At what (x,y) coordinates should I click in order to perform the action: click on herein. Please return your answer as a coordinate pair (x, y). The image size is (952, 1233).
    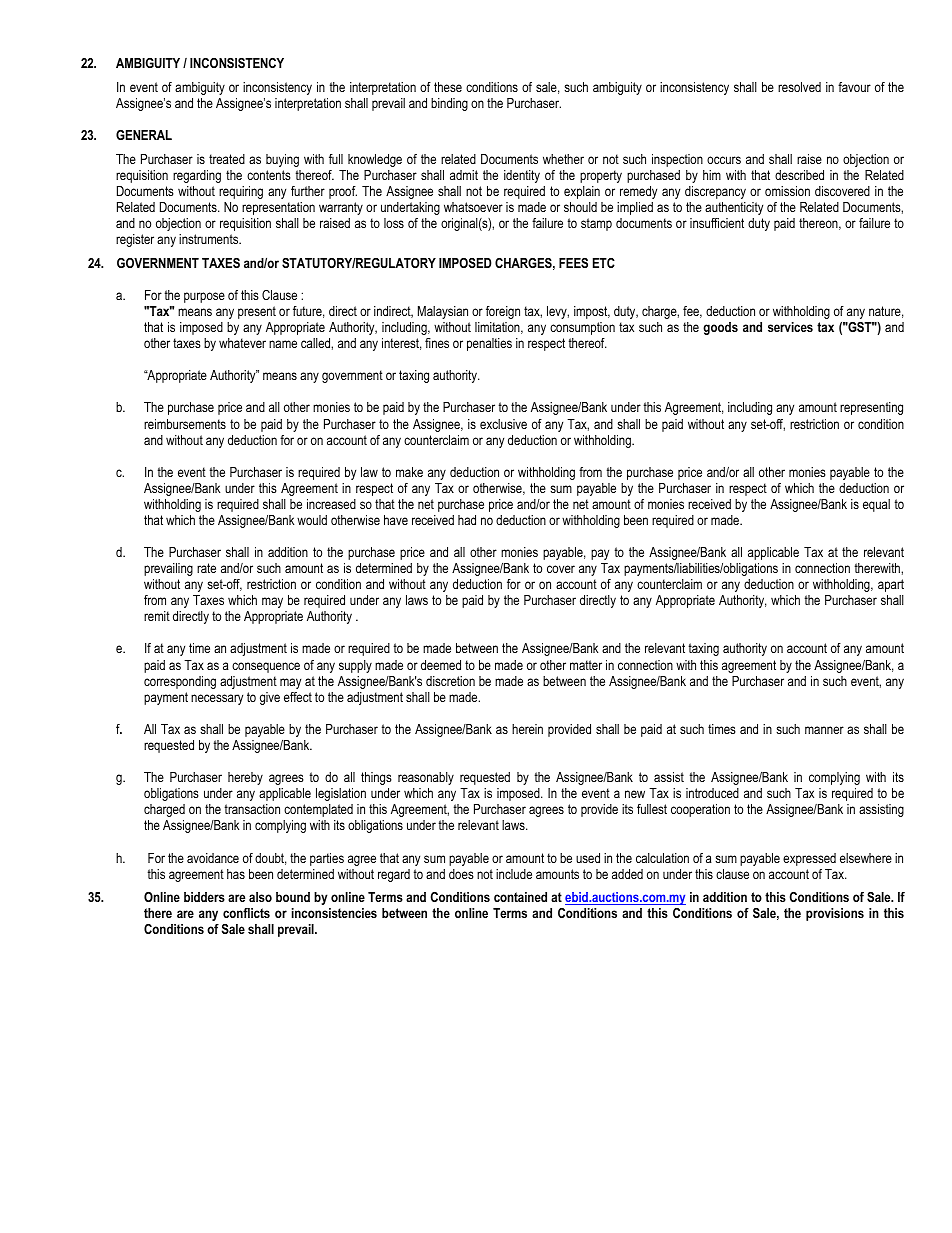
    Looking at the image, I should click on (527, 729).
